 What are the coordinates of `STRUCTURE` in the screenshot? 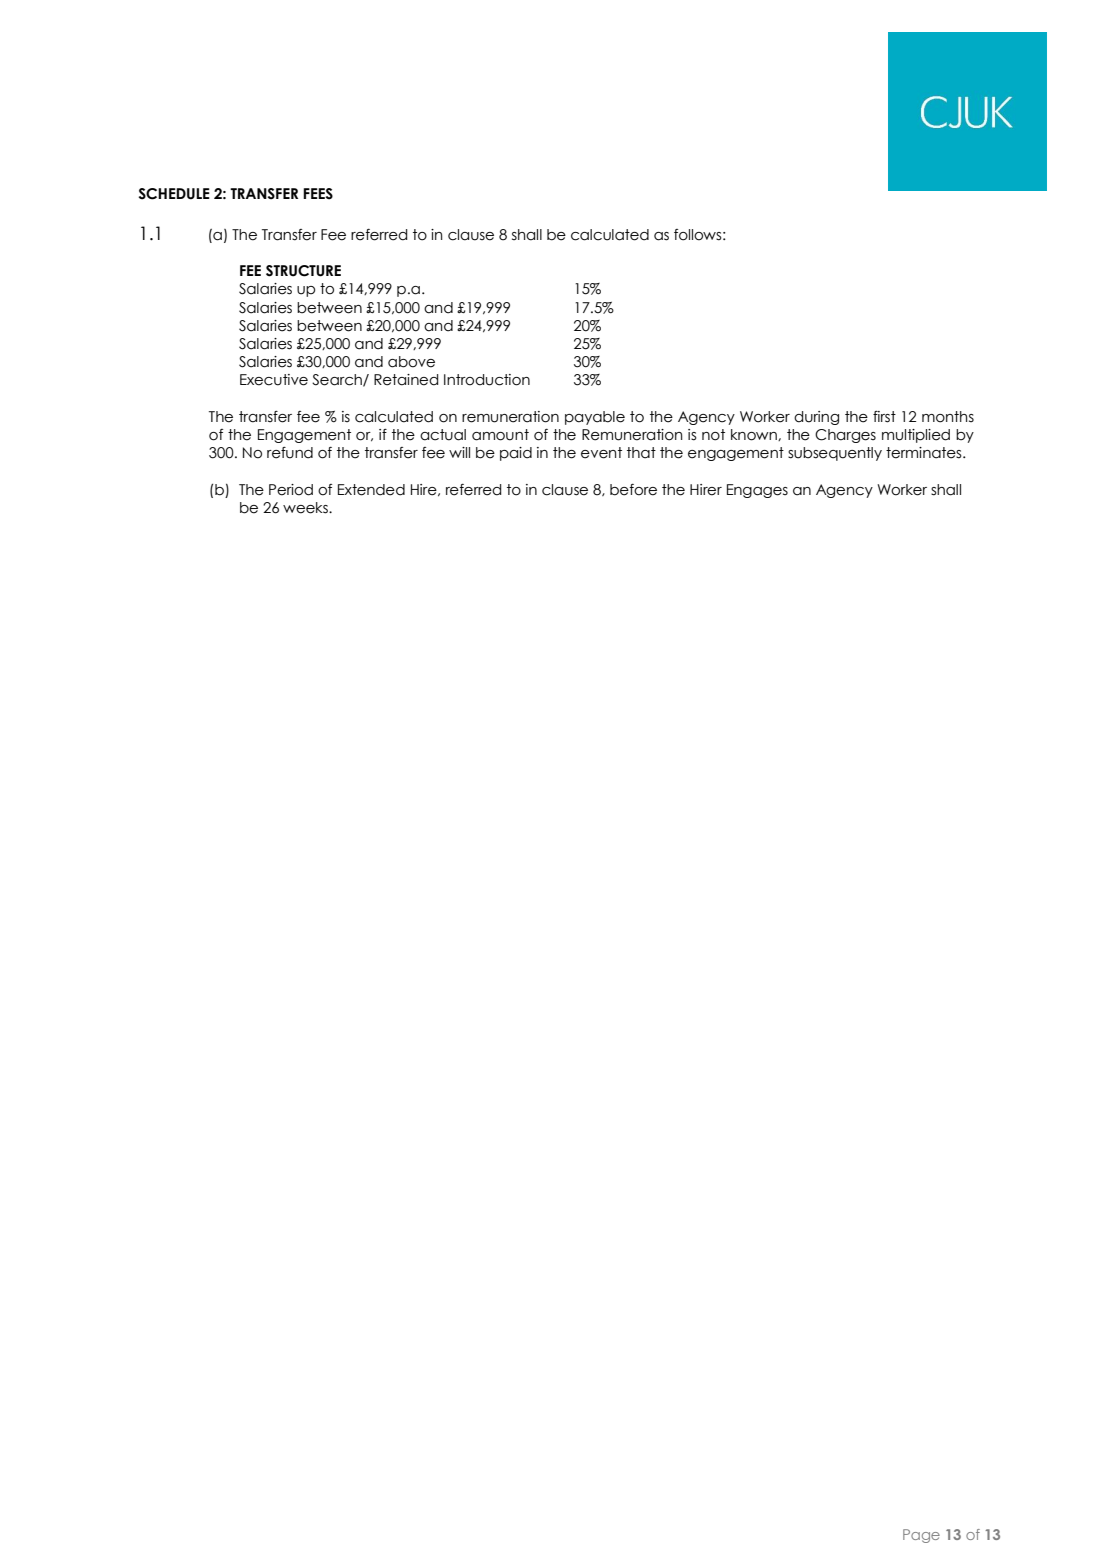 It's located at (303, 271).
